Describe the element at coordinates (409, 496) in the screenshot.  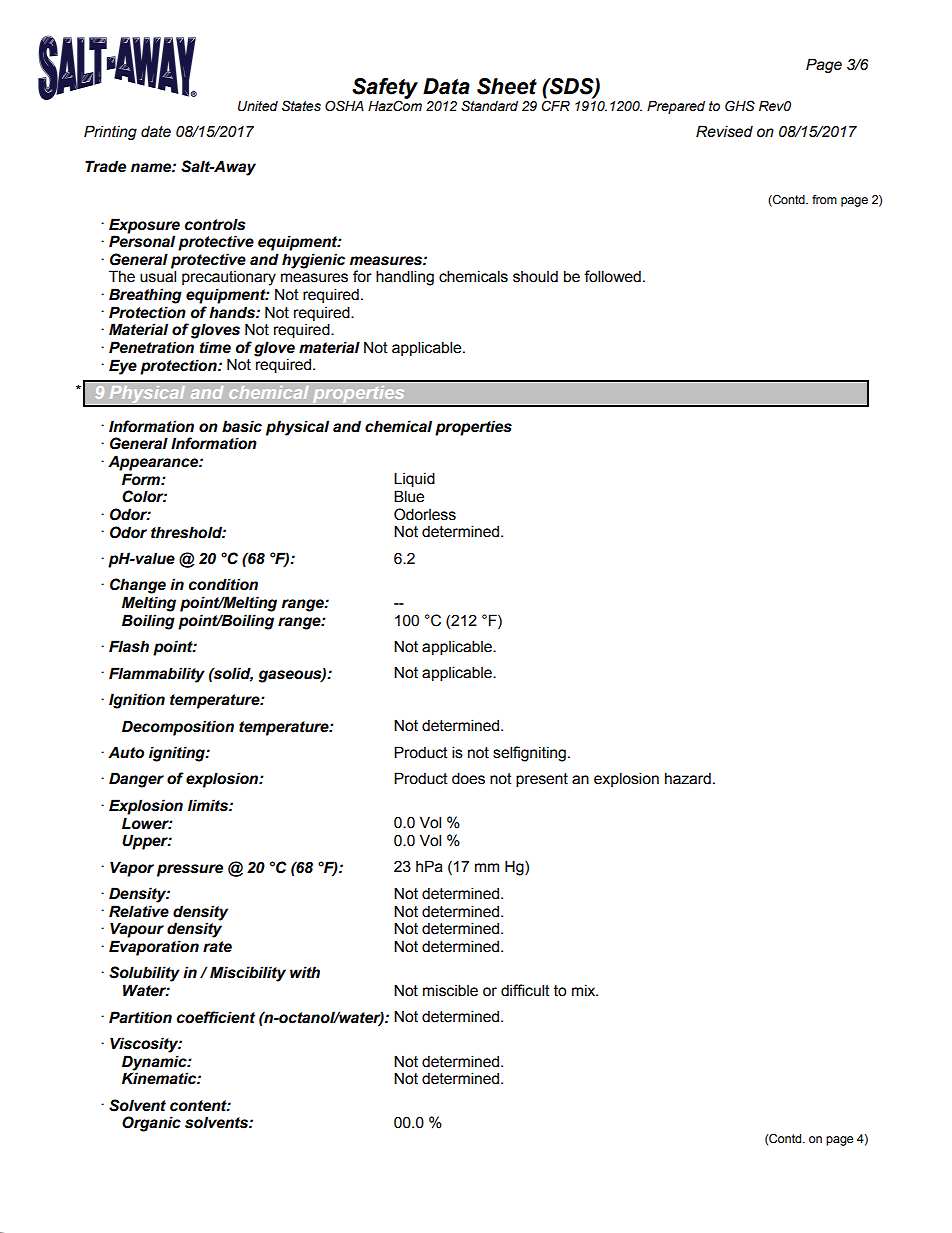
I see `Blue` at that location.
